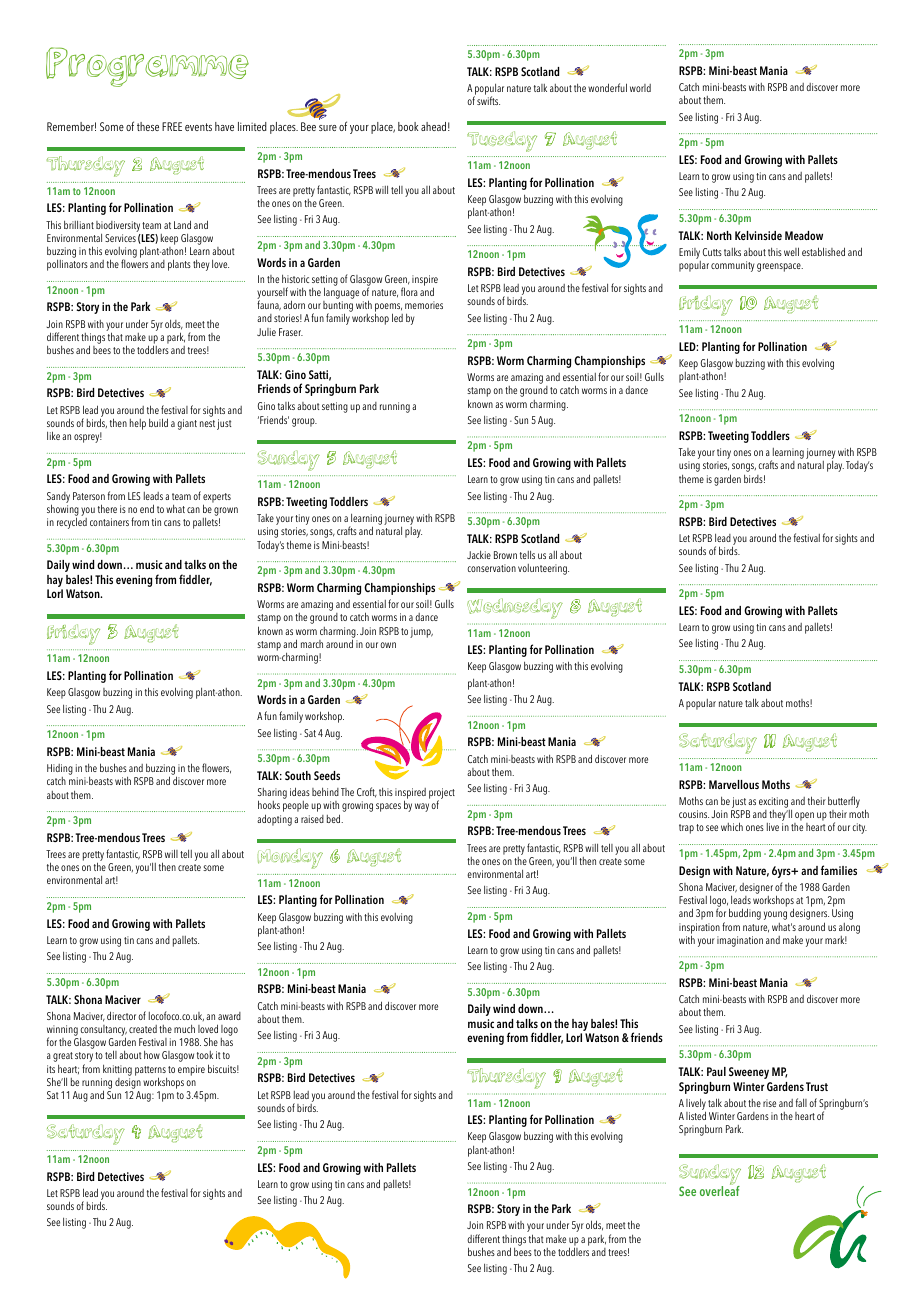 This screenshot has width=924, height=1308. I want to click on conservation, so click(491, 568).
